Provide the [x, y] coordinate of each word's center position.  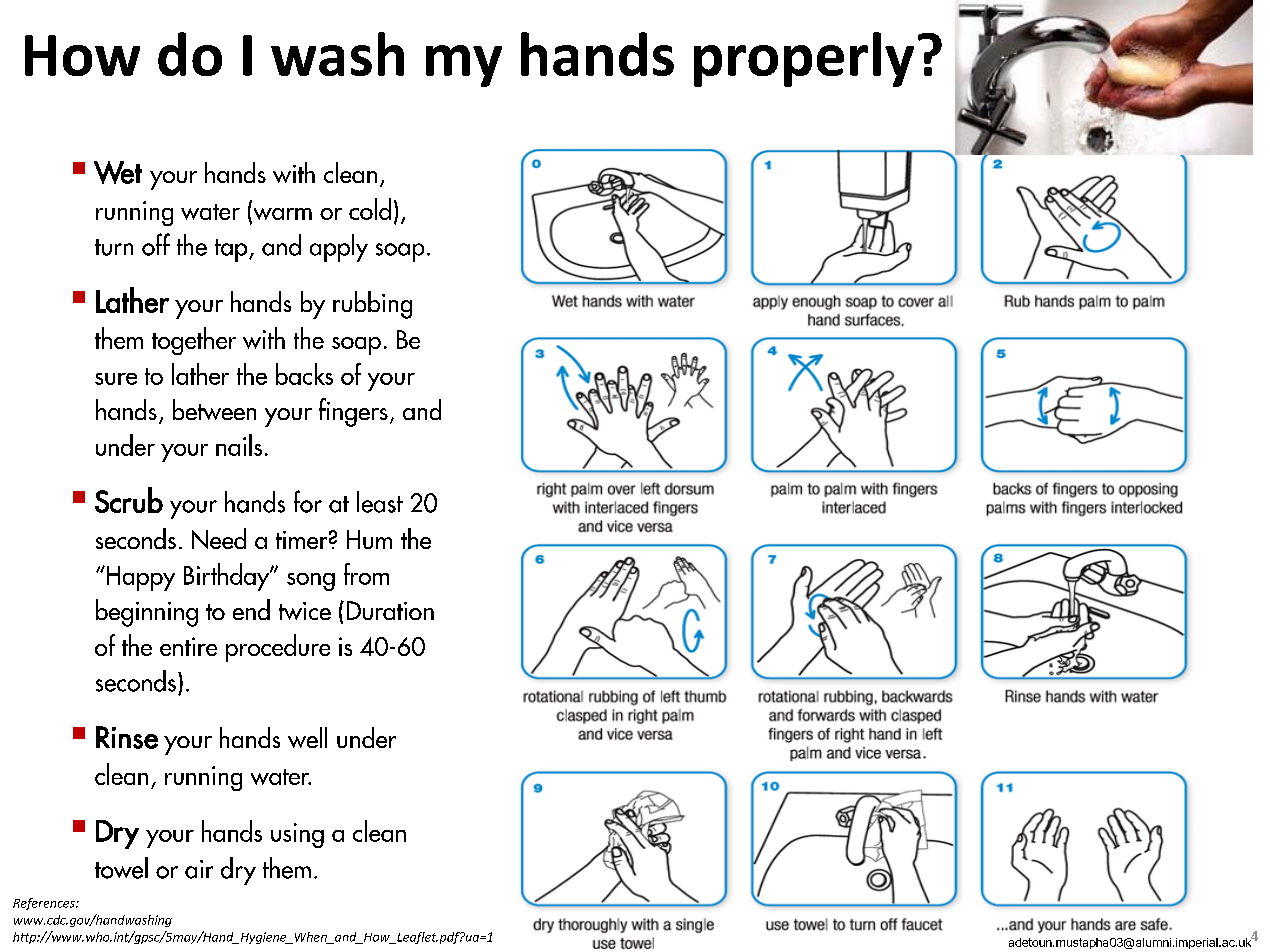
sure [116, 379]
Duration [390, 610]
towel [121, 868]
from [366, 574]
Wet [118, 172]
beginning [147, 613]
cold [370, 209]
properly [804, 59]
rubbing [372, 305]
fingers [353, 412]
